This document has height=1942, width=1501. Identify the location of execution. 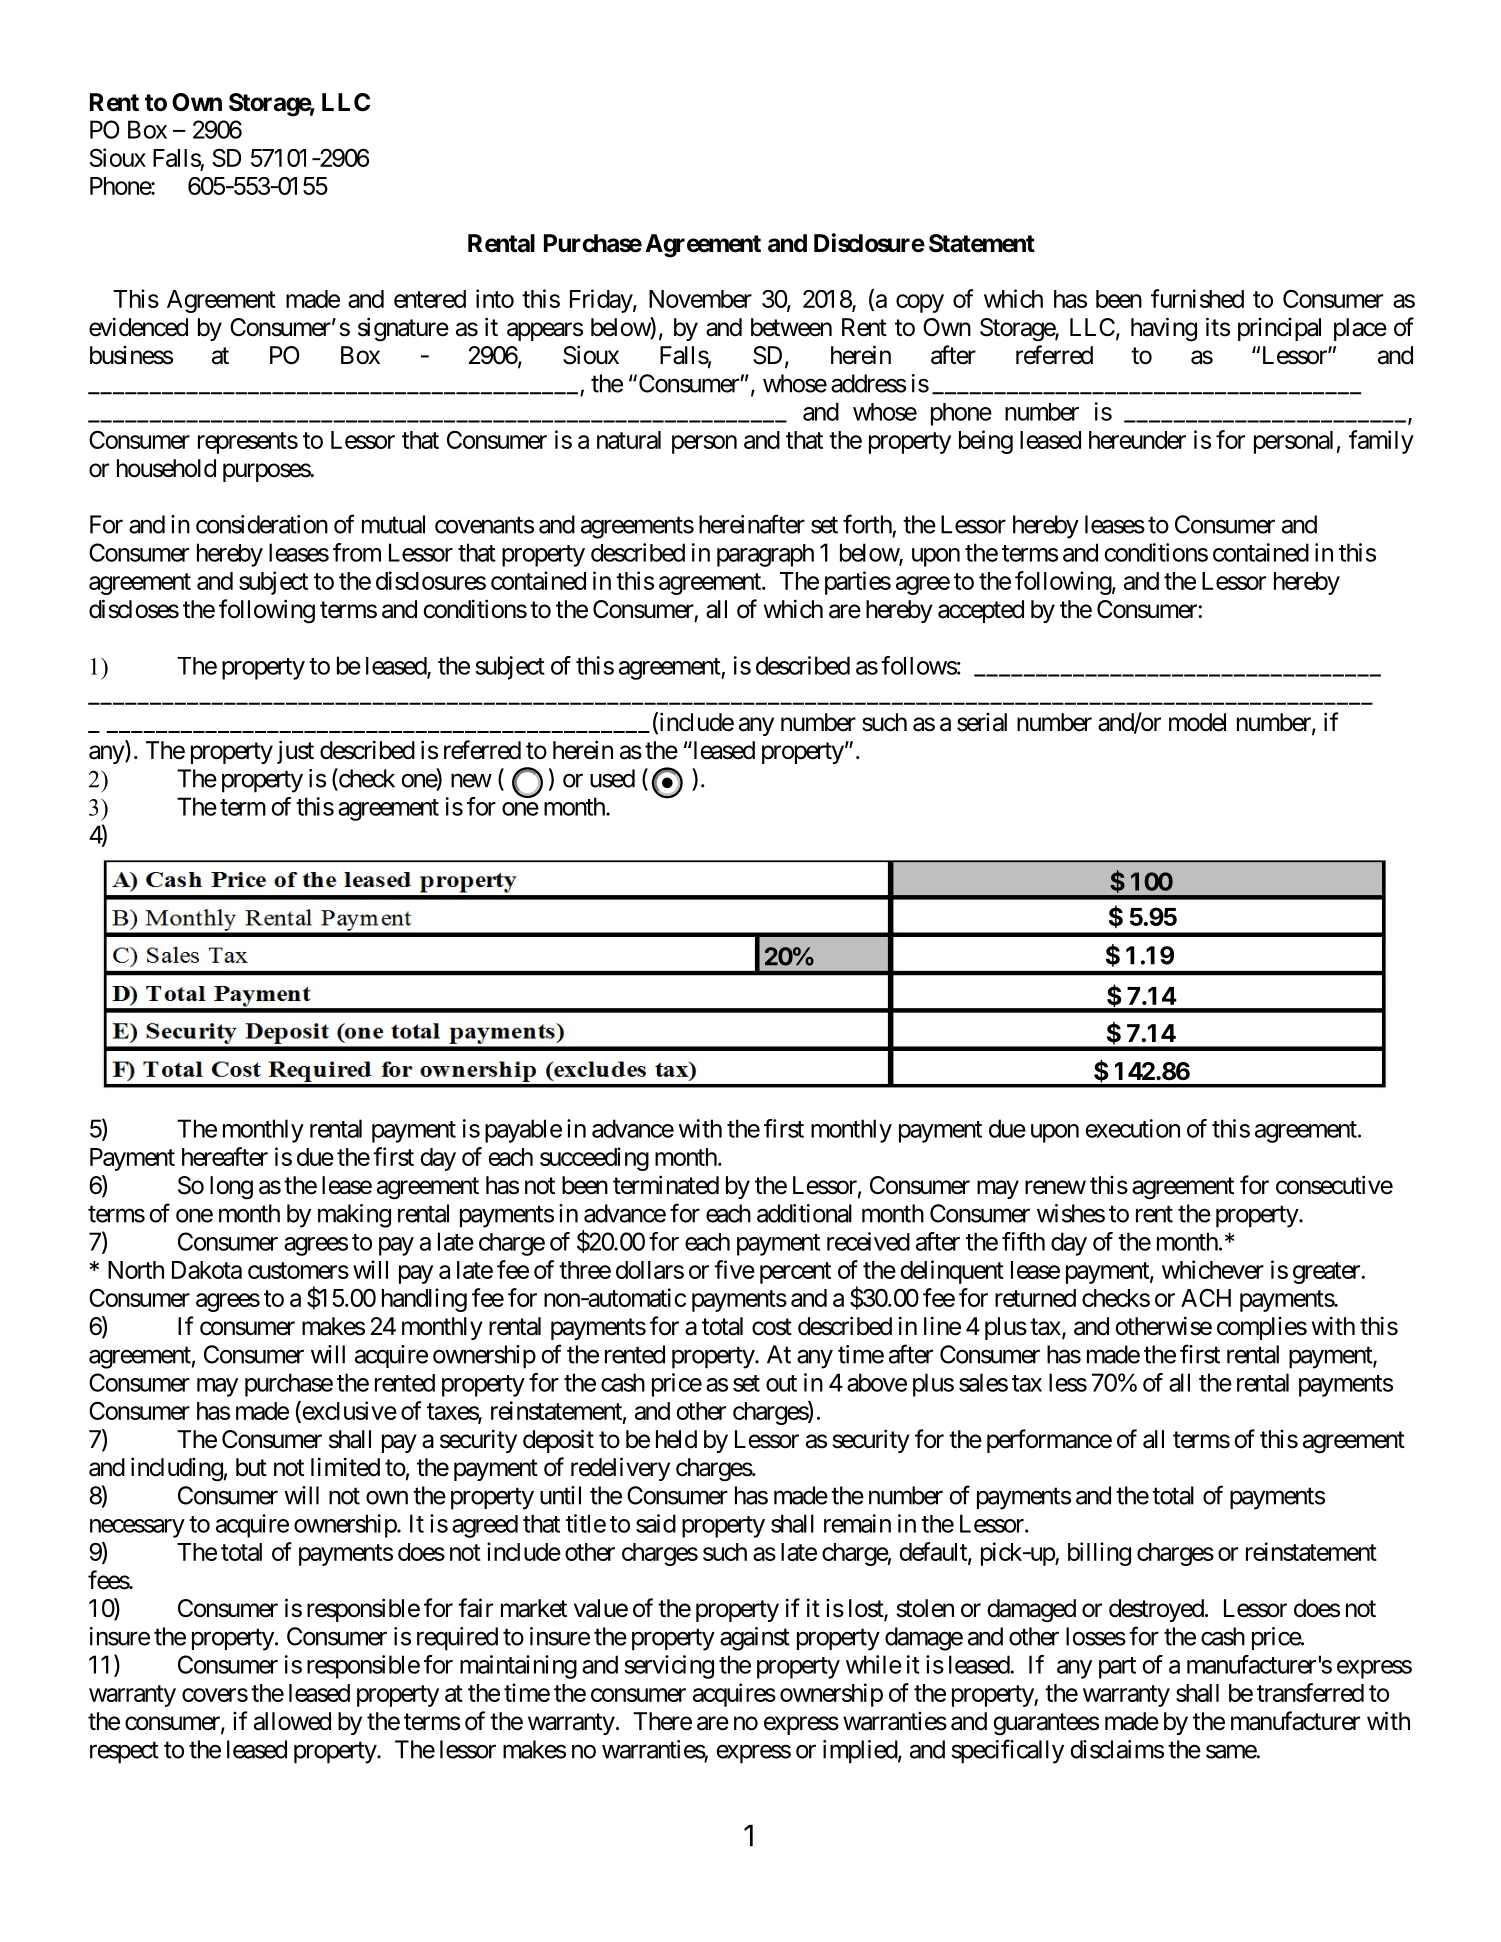
(1132, 1128).
